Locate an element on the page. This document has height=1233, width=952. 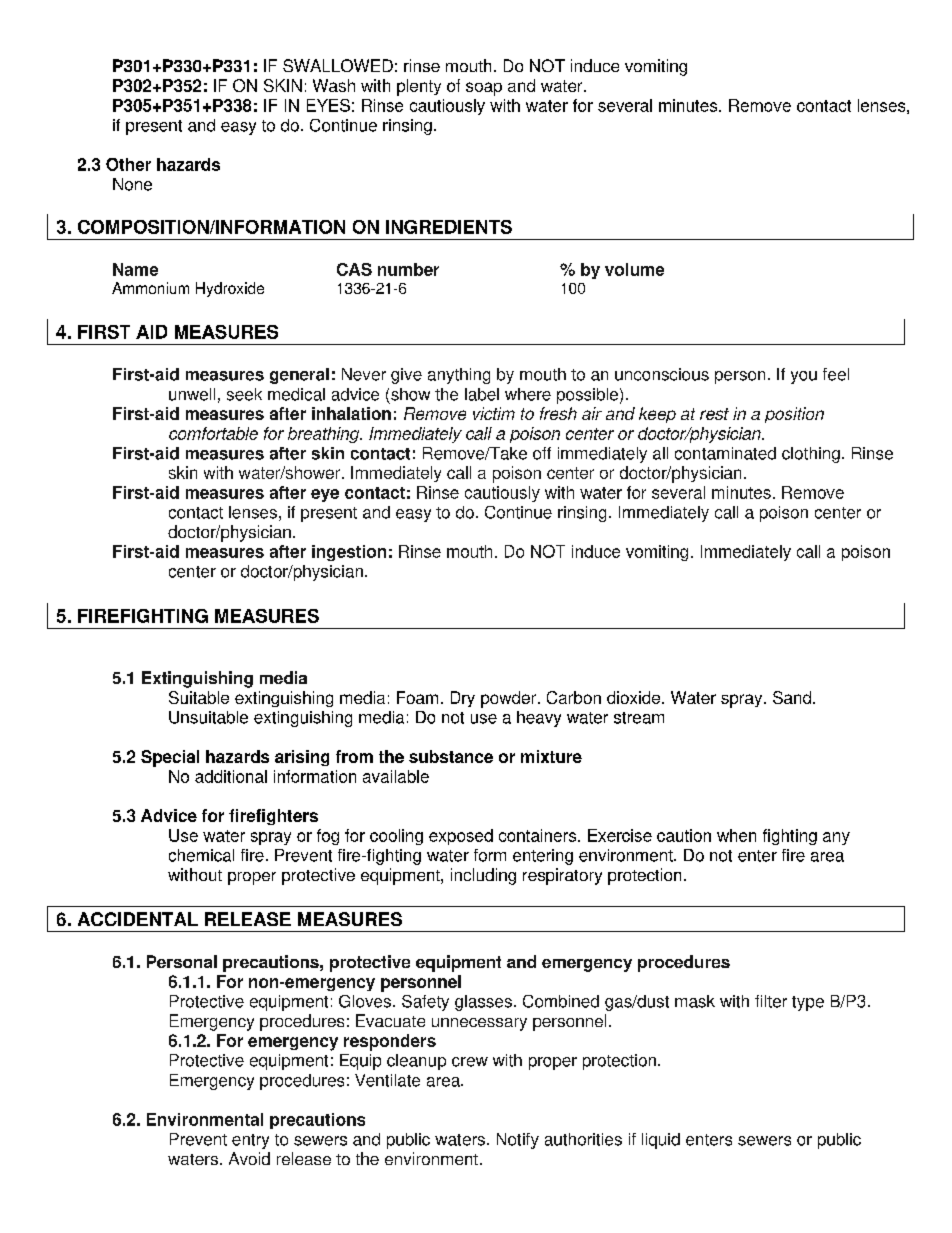
comfortable is located at coordinates (213, 433).
